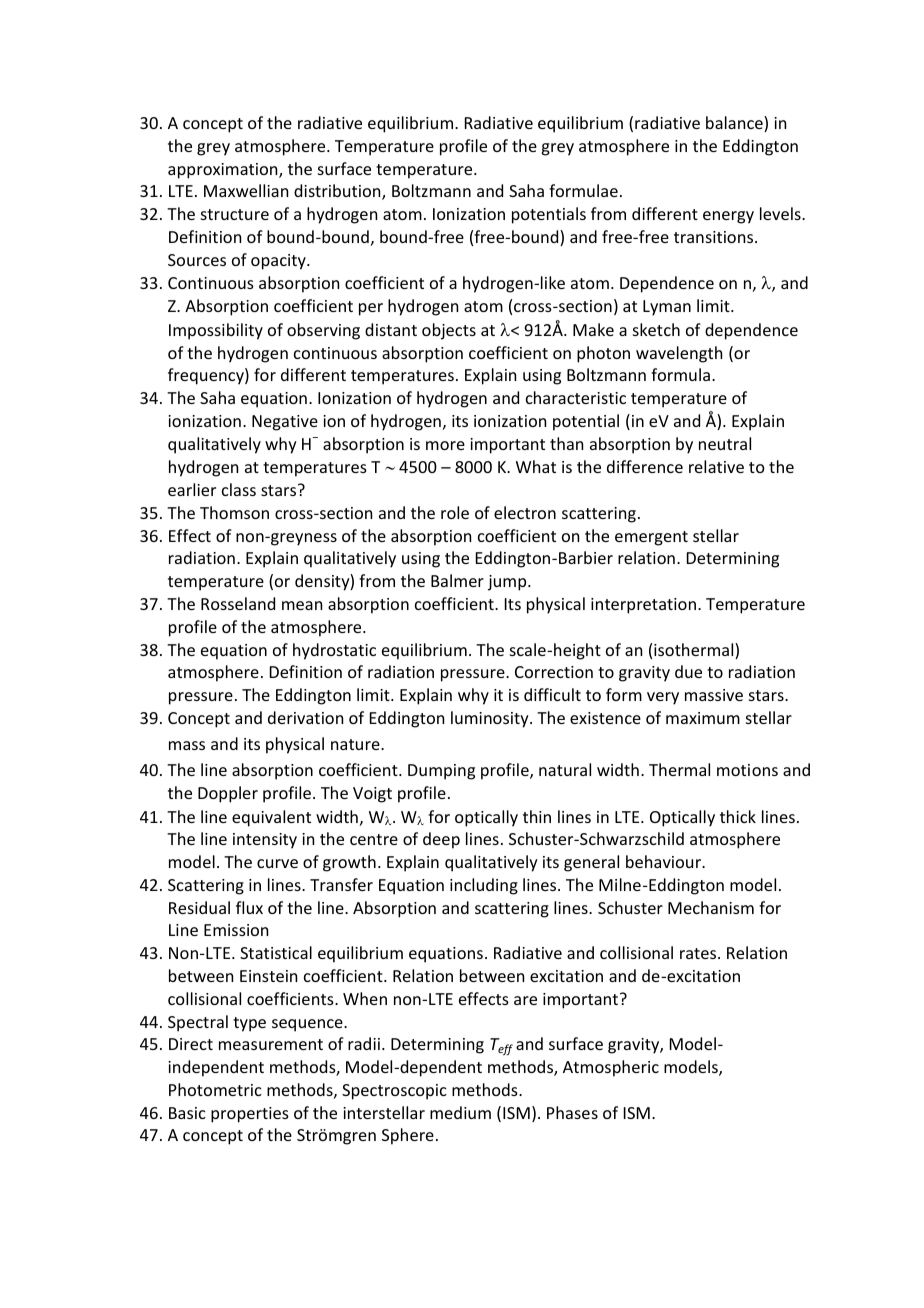 This screenshot has width=924, height=1308. I want to click on mean, so click(302, 605).
